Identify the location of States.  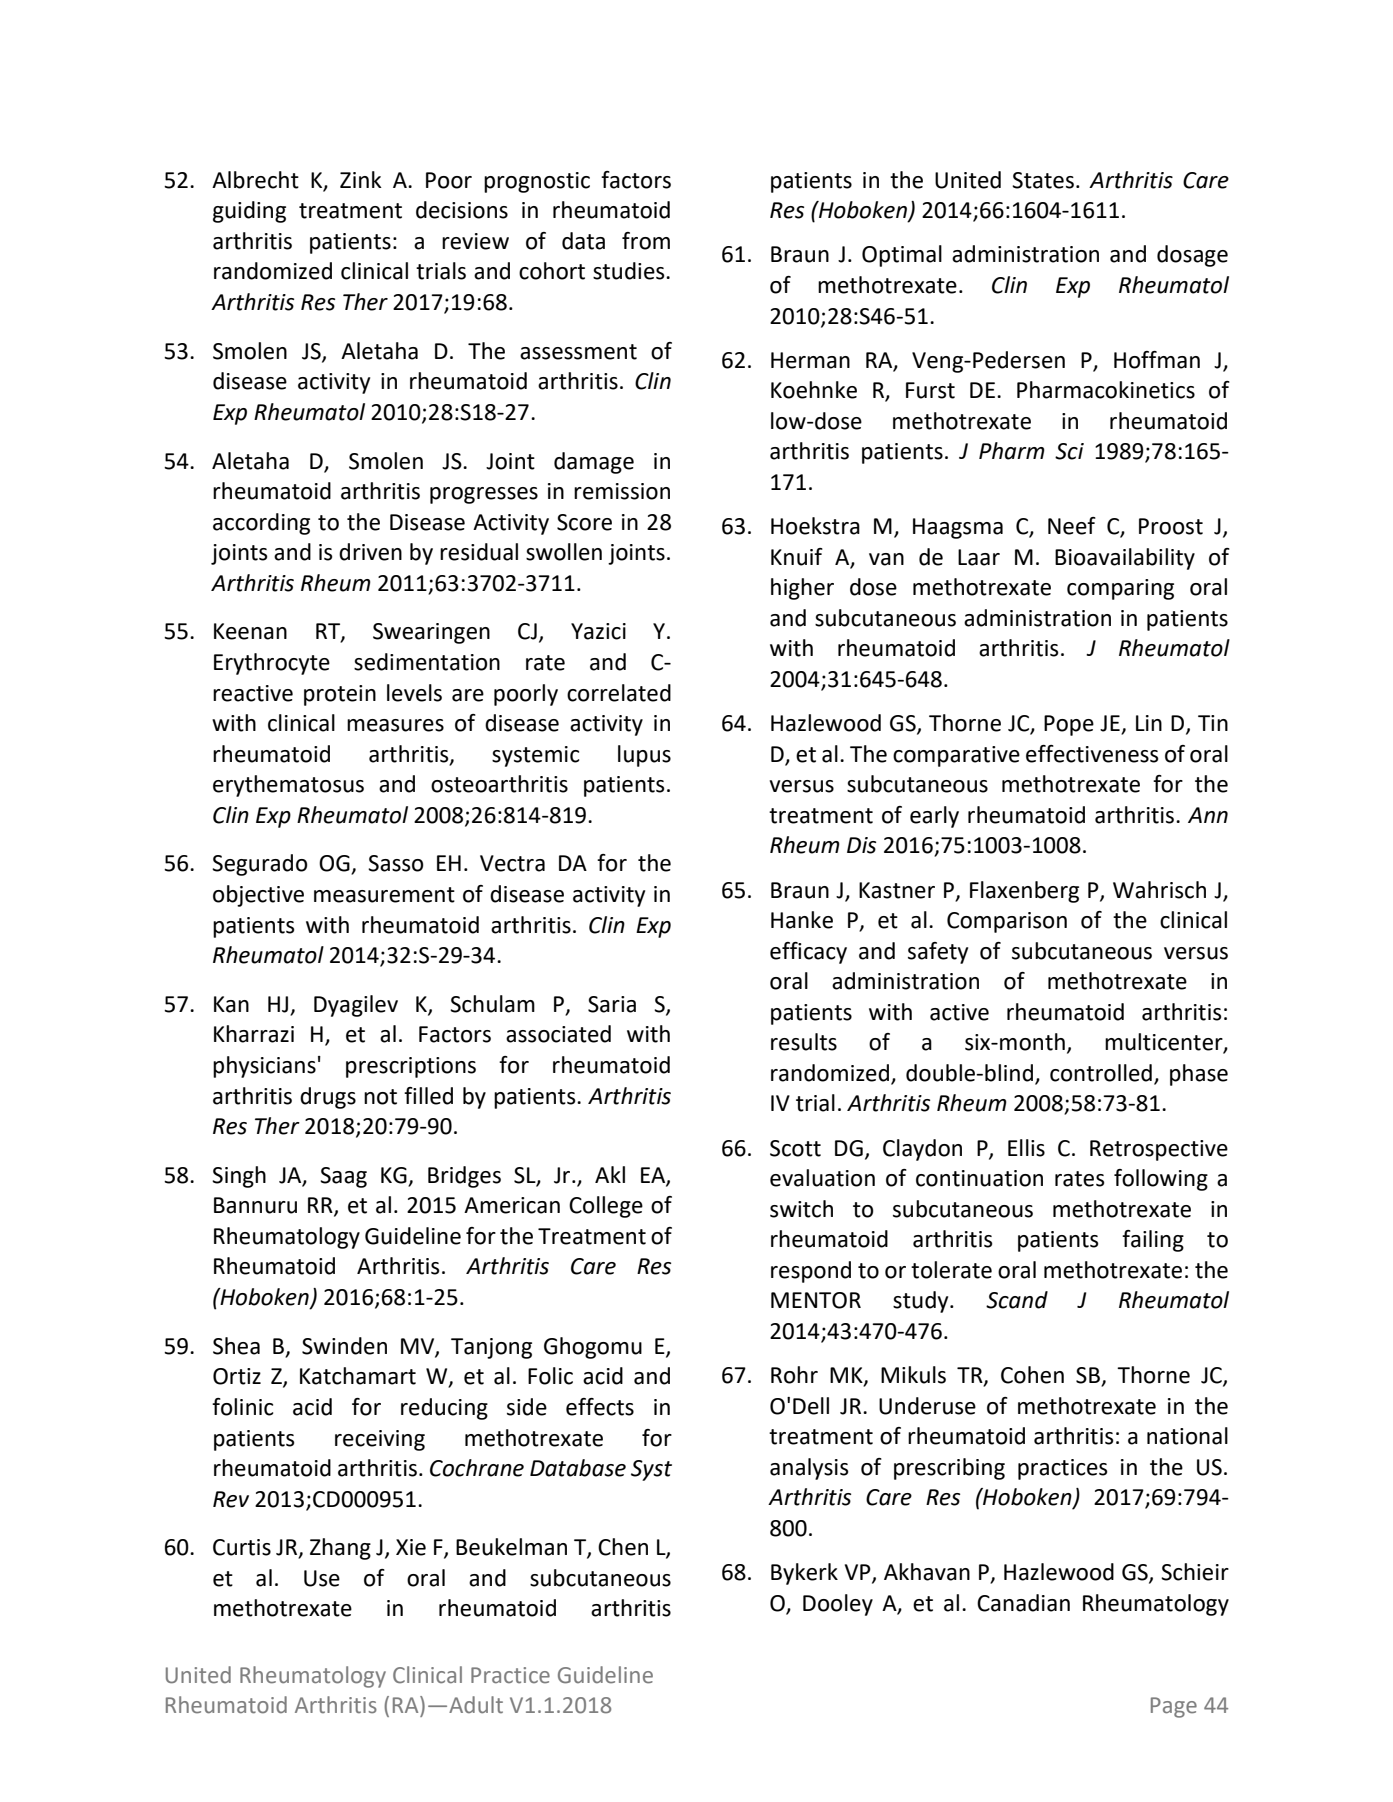
(1043, 180).
